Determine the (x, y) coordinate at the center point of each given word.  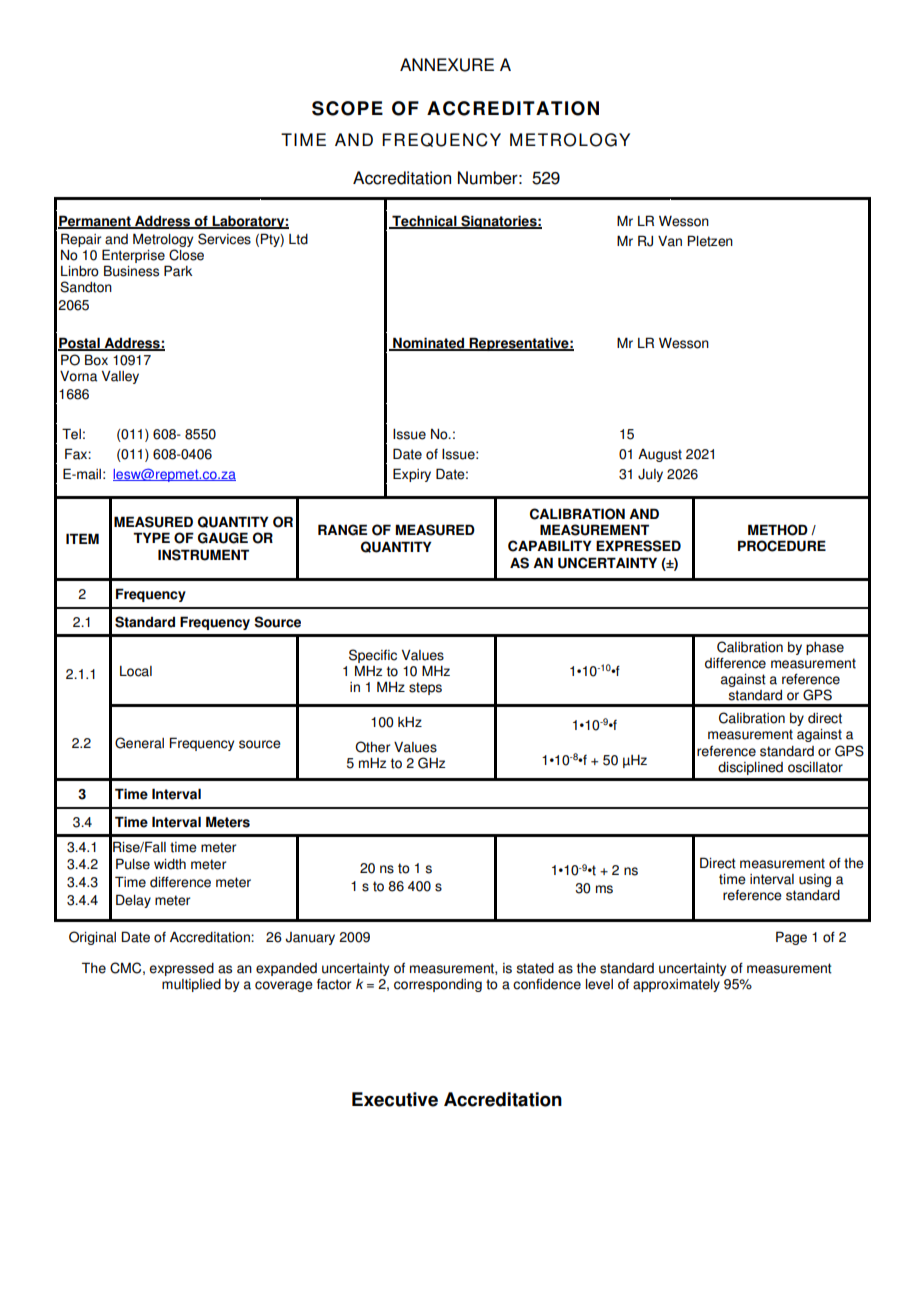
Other (372, 747)
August (660, 455)
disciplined (750, 768)
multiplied (191, 985)
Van (670, 241)
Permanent (95, 222)
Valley (120, 377)
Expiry (412, 475)
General (139, 743)
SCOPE (347, 108)
